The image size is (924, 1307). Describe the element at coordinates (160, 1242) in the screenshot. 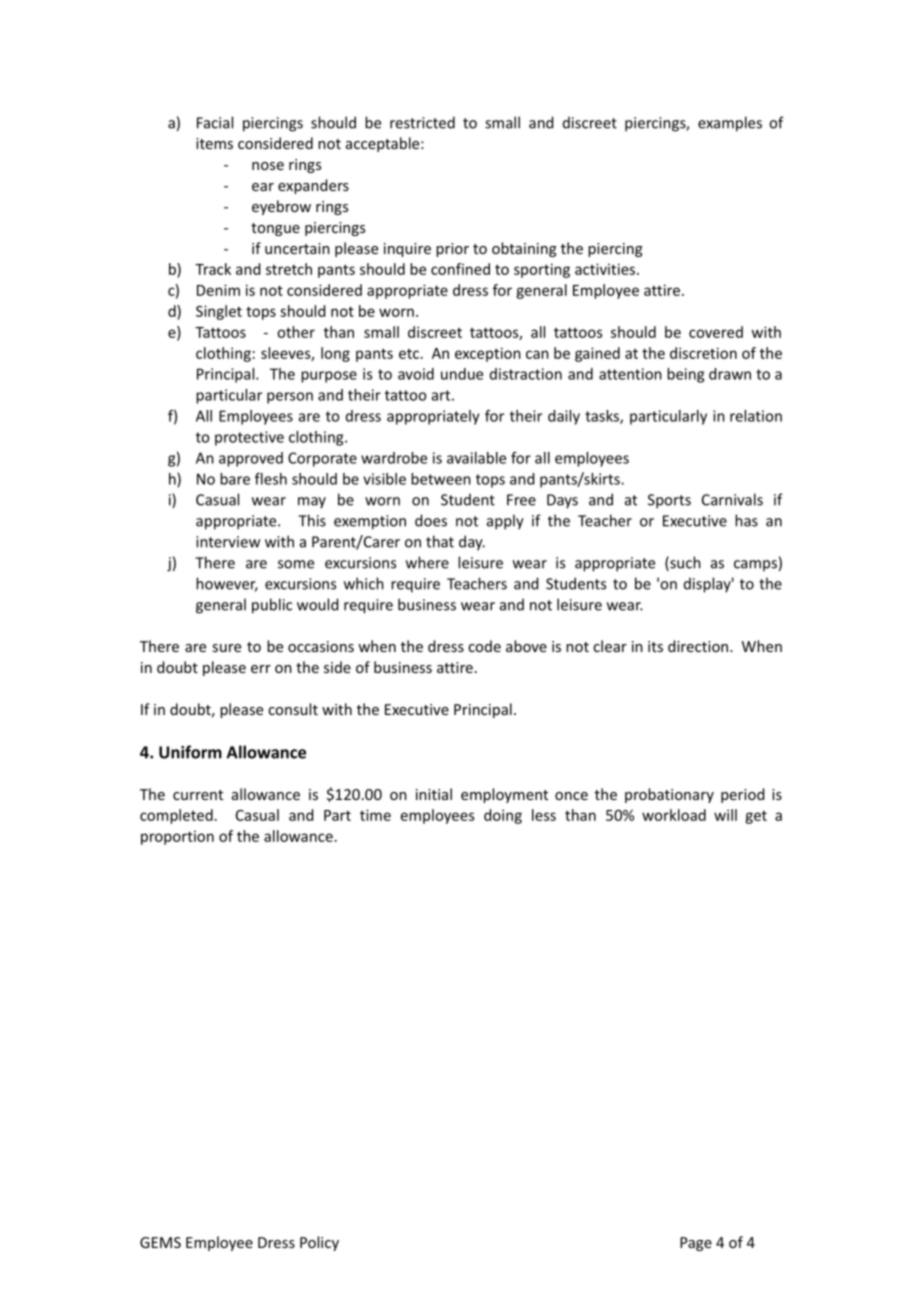

I see `GEMS` at that location.
